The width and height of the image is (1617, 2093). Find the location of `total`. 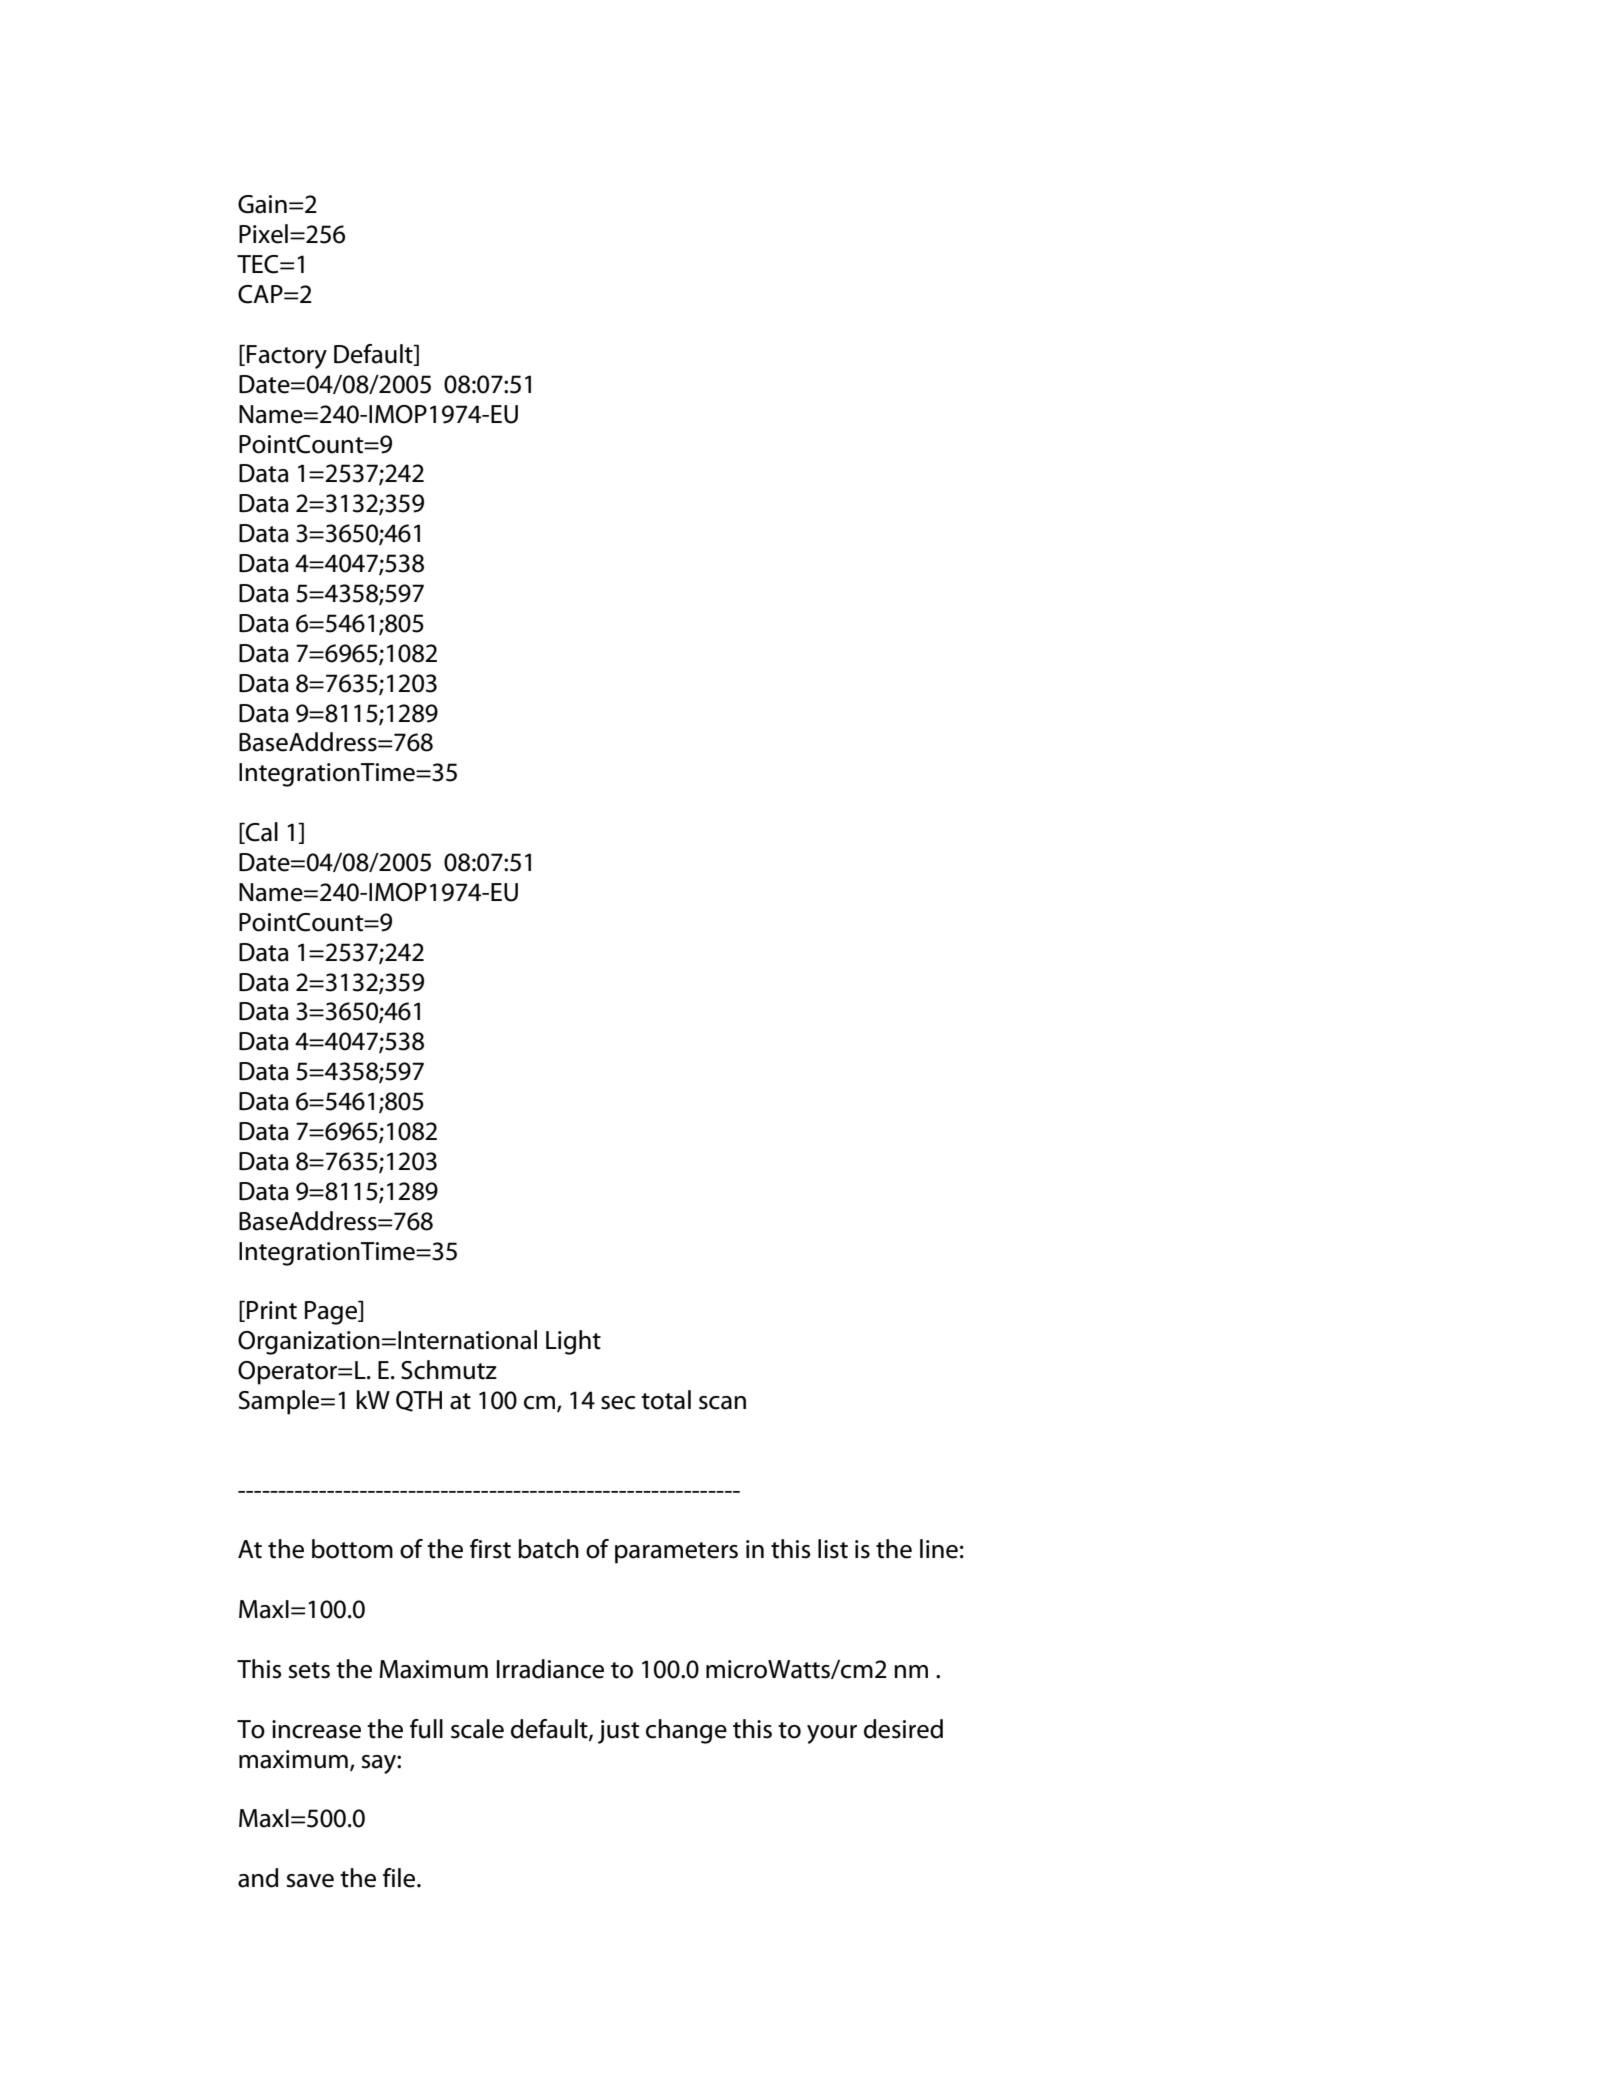

total is located at coordinates (666, 1400).
